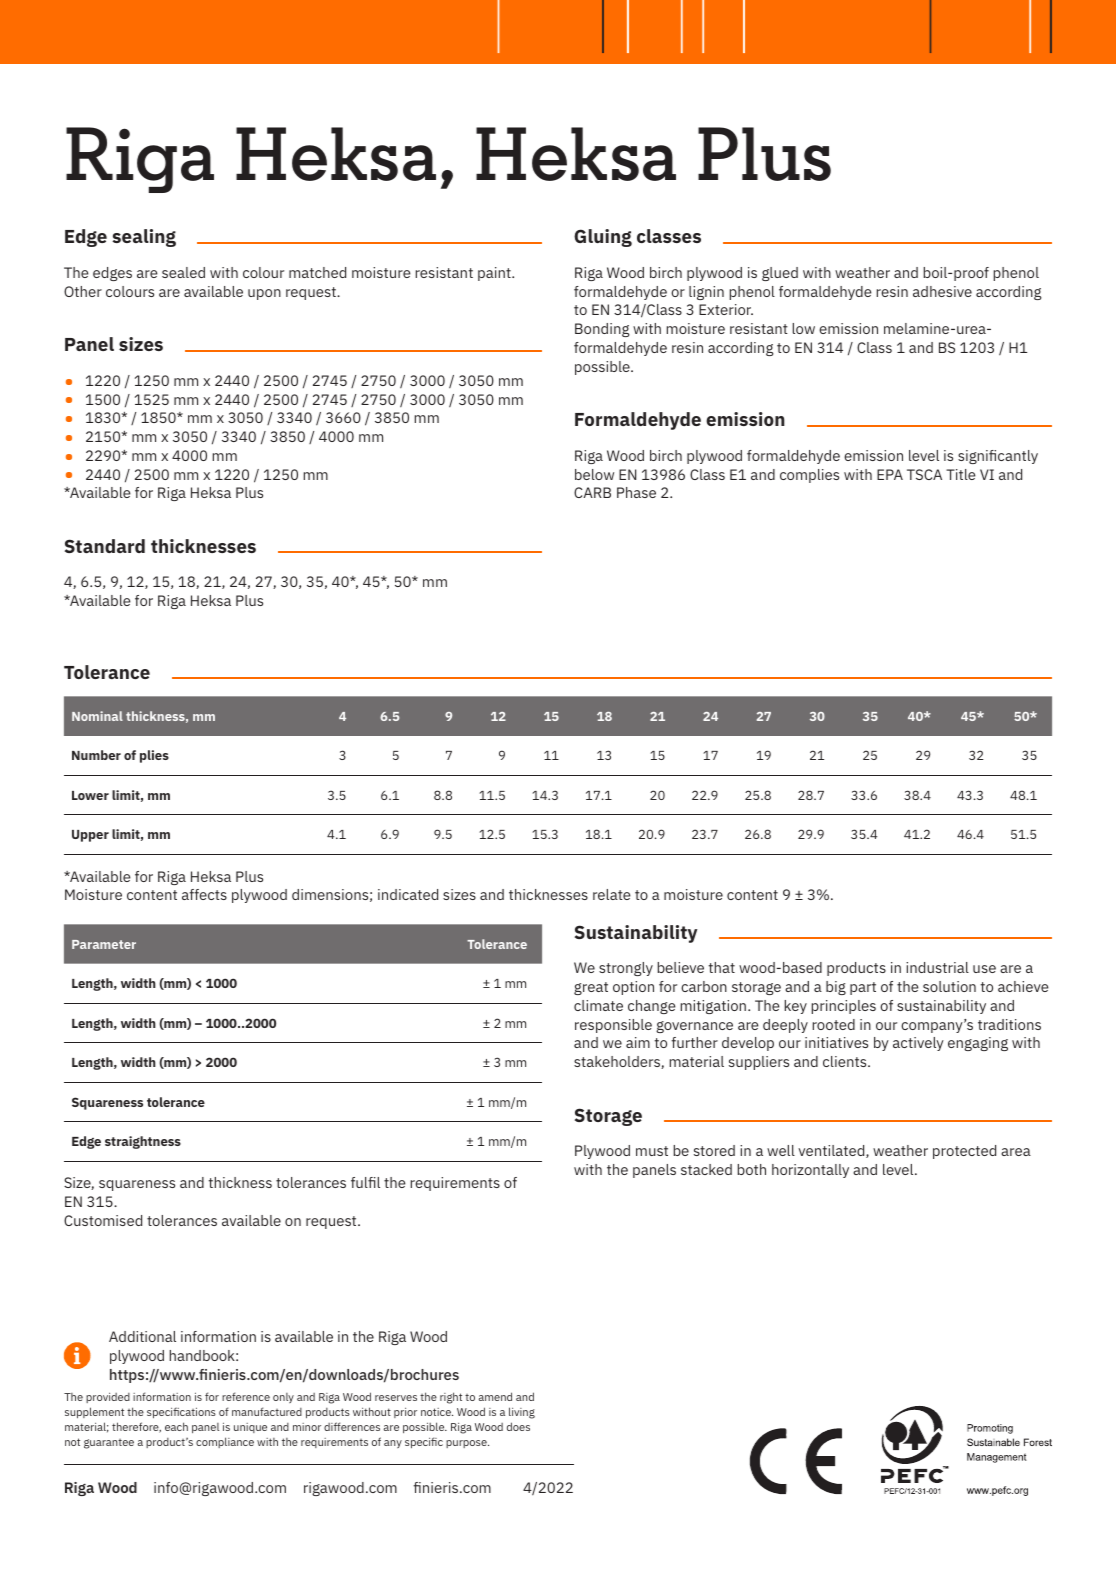 The height and width of the screenshot is (1579, 1116). Describe the element at coordinates (204, 894) in the screenshot. I see `affects` at that location.
